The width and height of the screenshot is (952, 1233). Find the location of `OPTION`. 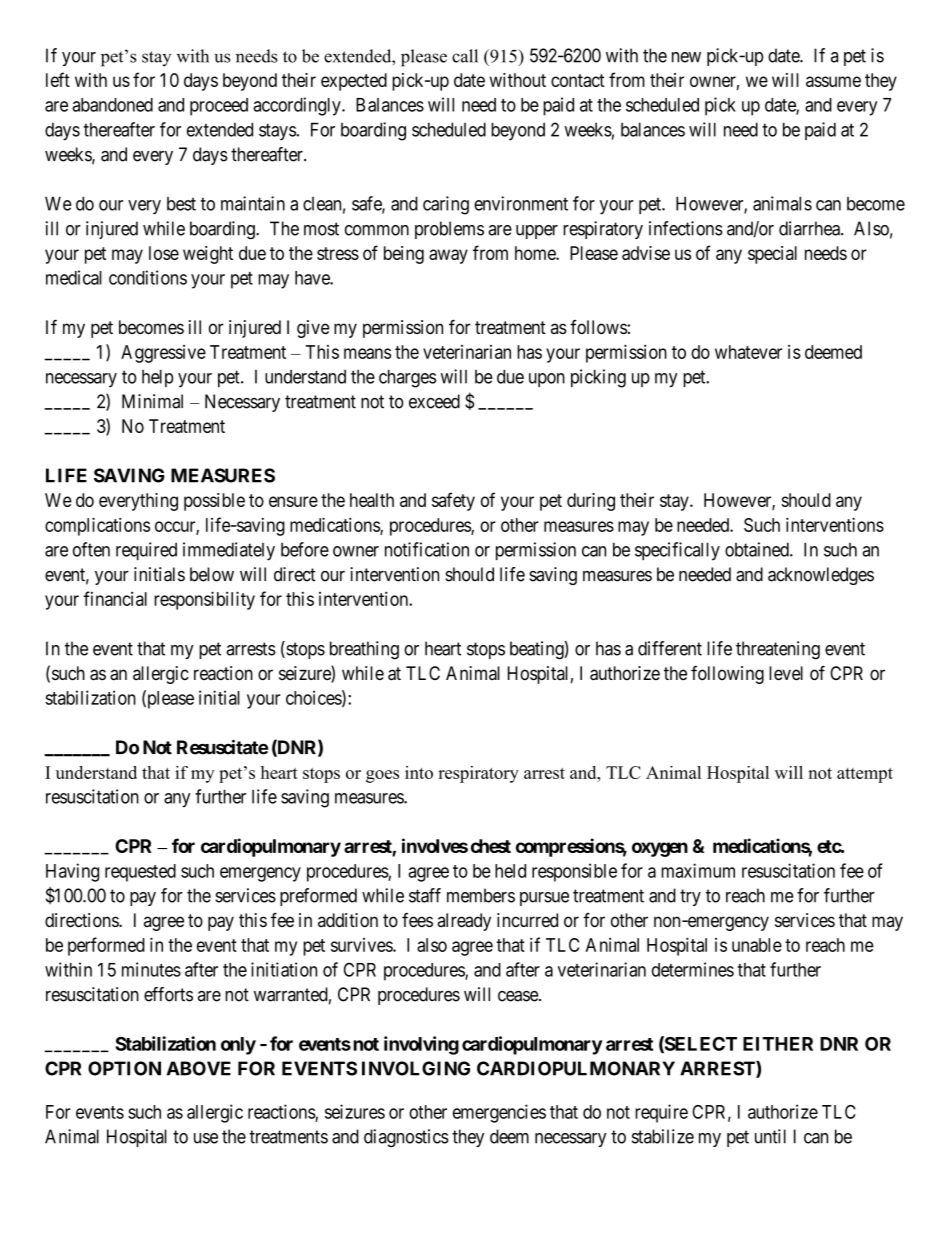

OPTION is located at coordinates (124, 1068).
